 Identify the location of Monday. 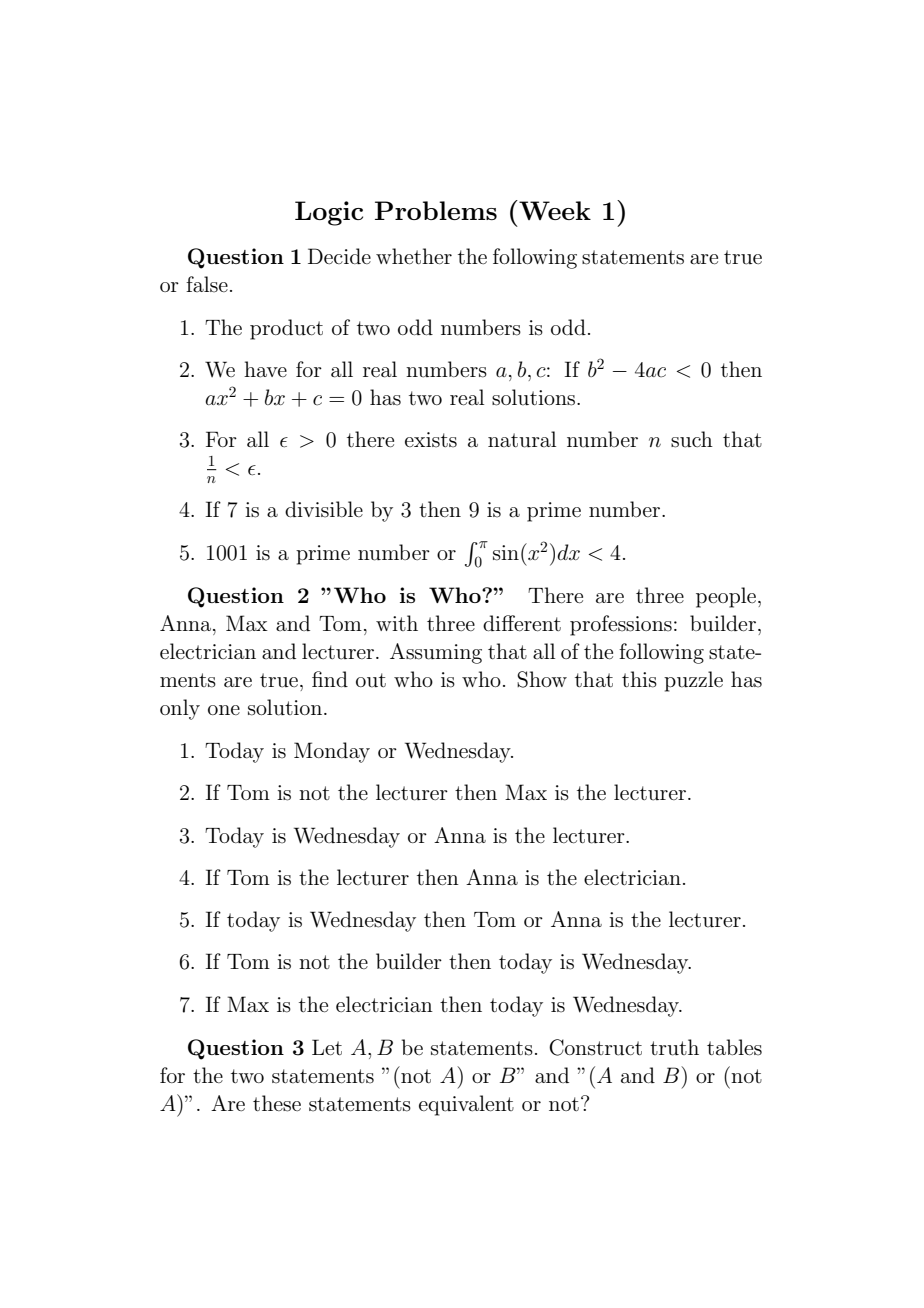
(332, 752).
